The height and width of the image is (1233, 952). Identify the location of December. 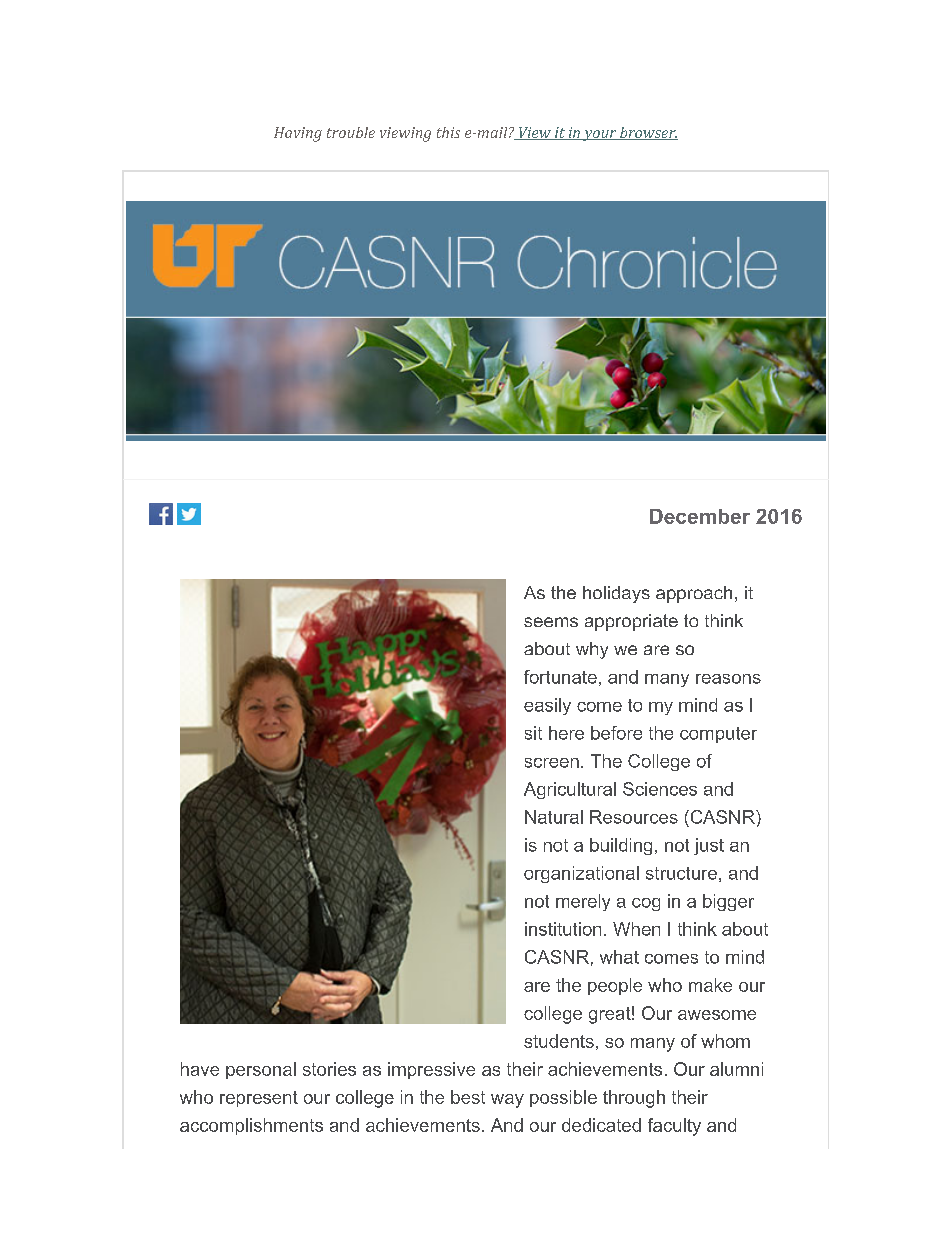
(700, 516).
